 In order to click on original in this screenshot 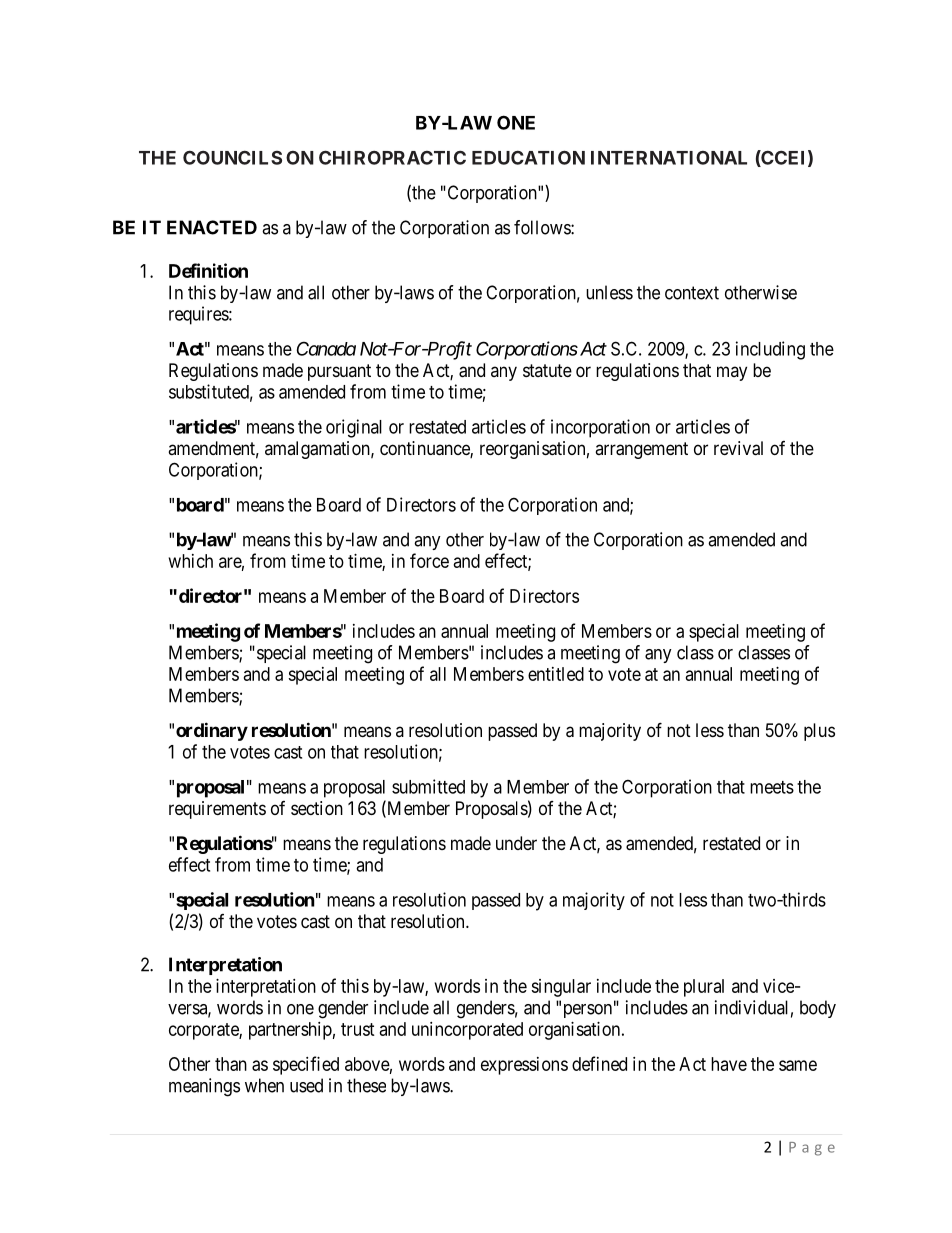, I will do `click(354, 428)`.
